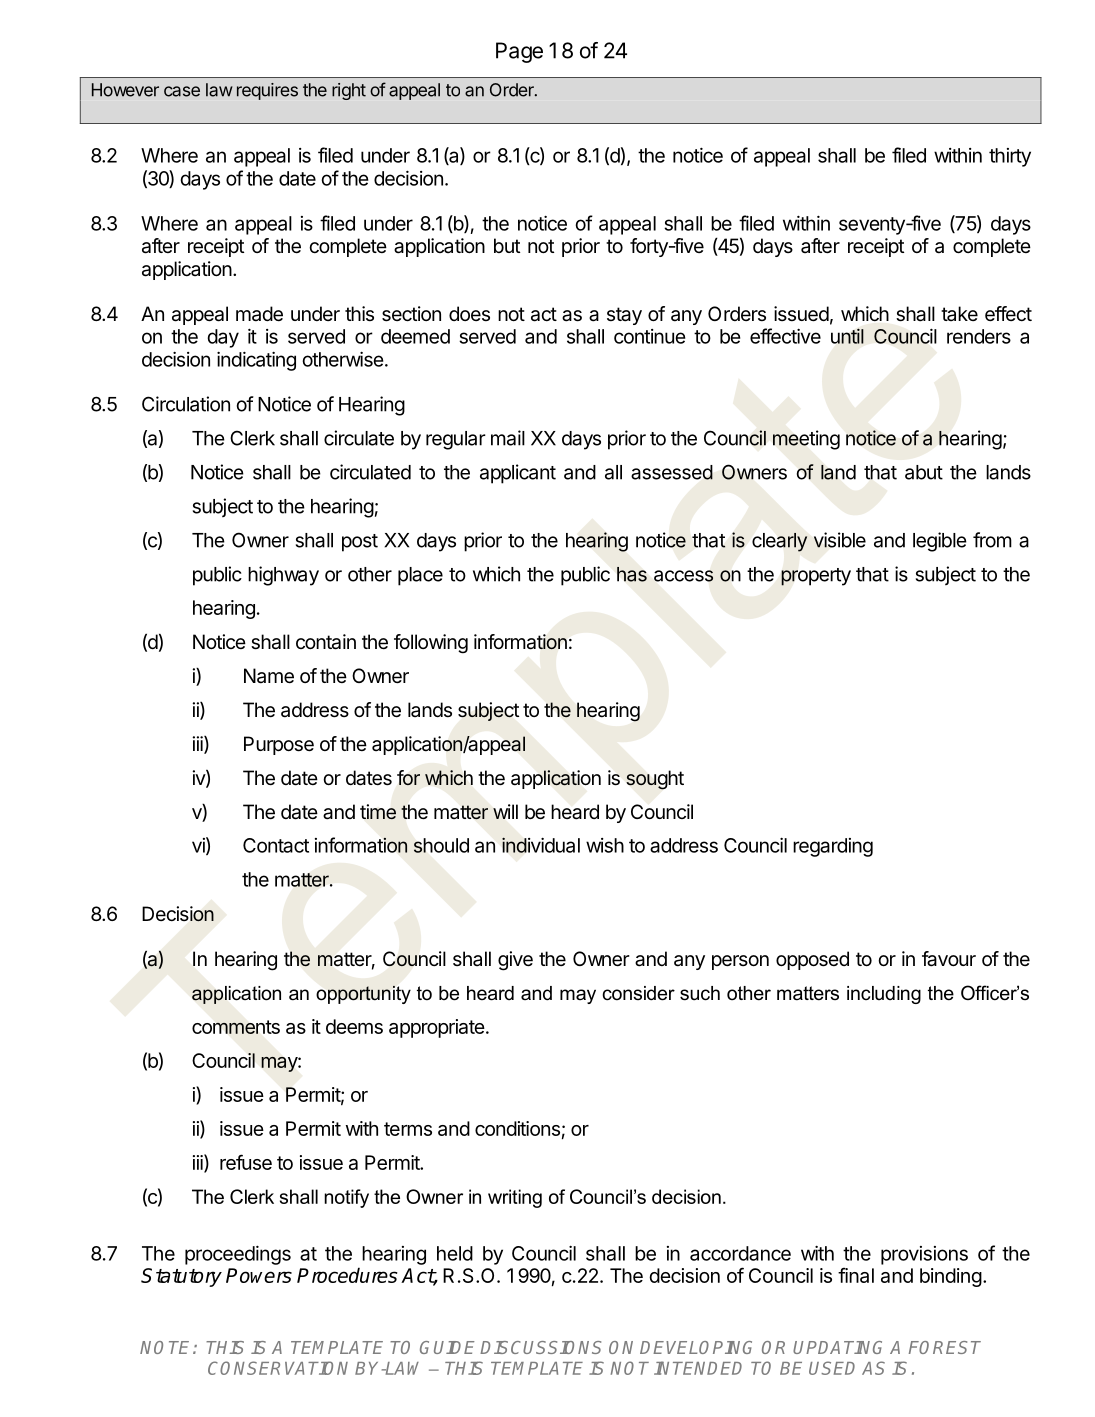 The height and width of the document is (1417, 1095). Describe the element at coordinates (541, 845) in the document. I see `individual` at that location.
